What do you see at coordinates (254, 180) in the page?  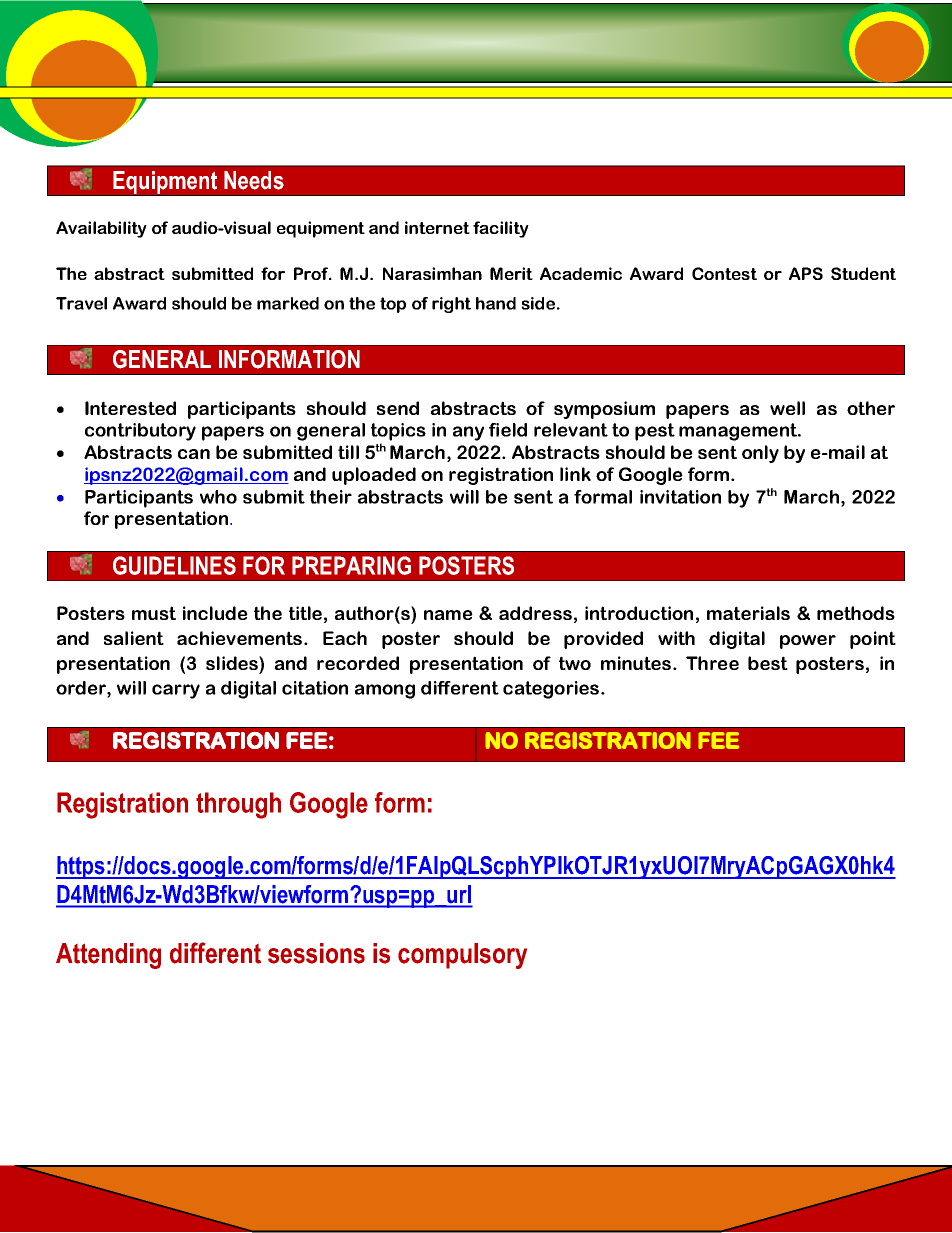 I see `Needs` at bounding box center [254, 180].
